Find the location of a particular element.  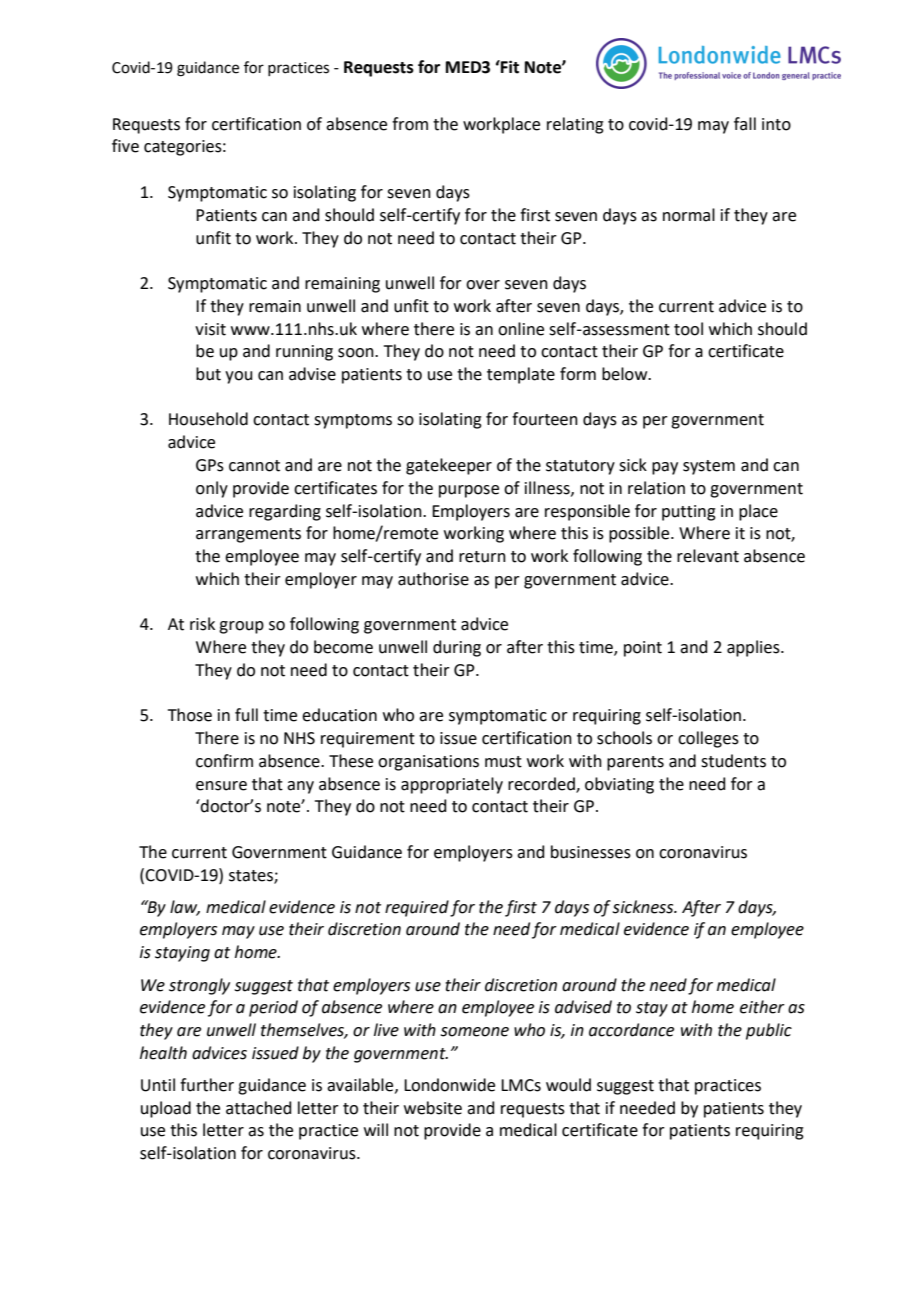

five is located at coordinates (125, 146).
